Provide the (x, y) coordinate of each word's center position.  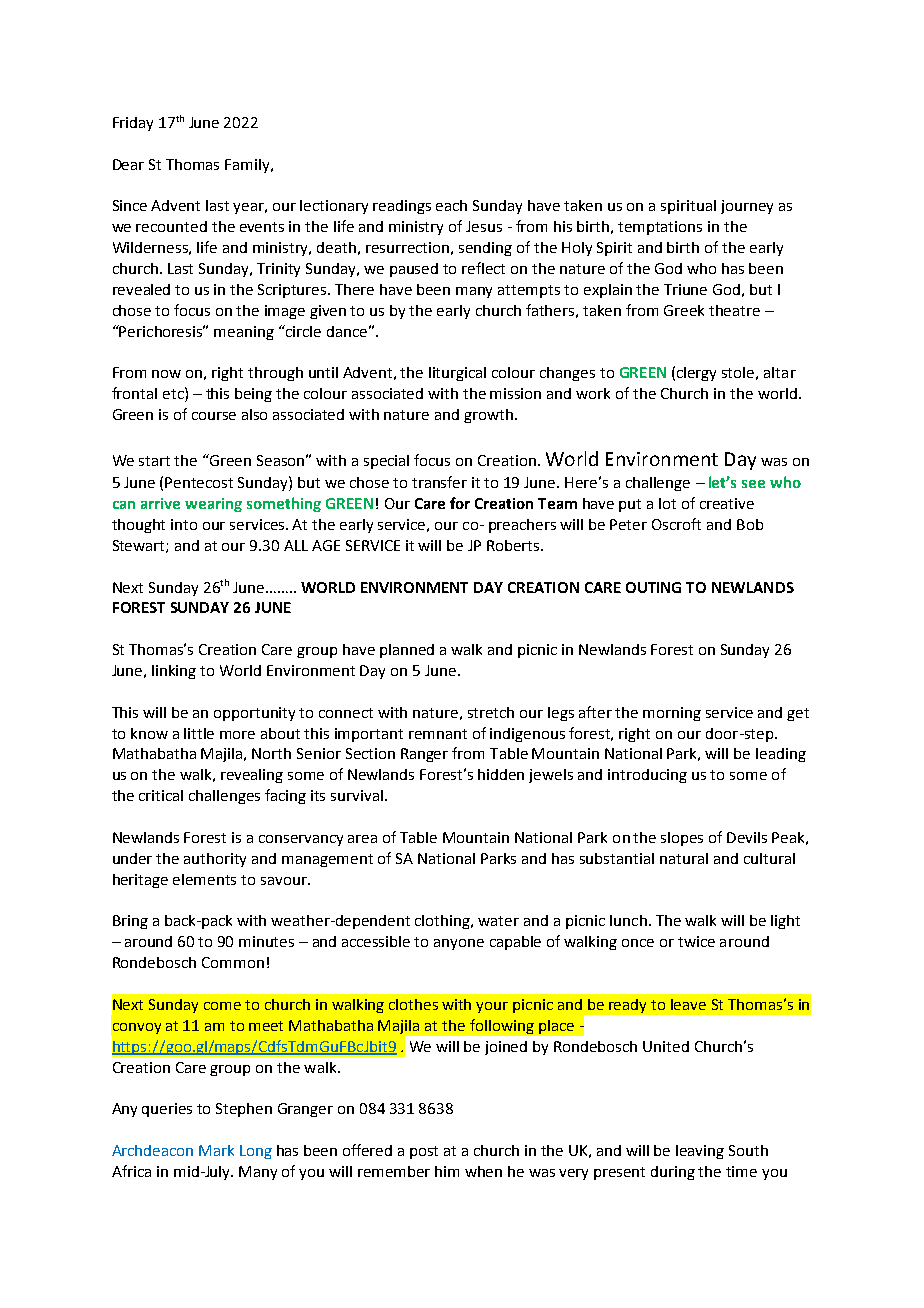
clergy (696, 374)
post (424, 1152)
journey (747, 207)
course (214, 416)
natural (684, 858)
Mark (216, 1150)
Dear (128, 164)
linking (174, 672)
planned (407, 651)
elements (204, 879)
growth (490, 416)
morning (672, 714)
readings (402, 207)
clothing (444, 922)
